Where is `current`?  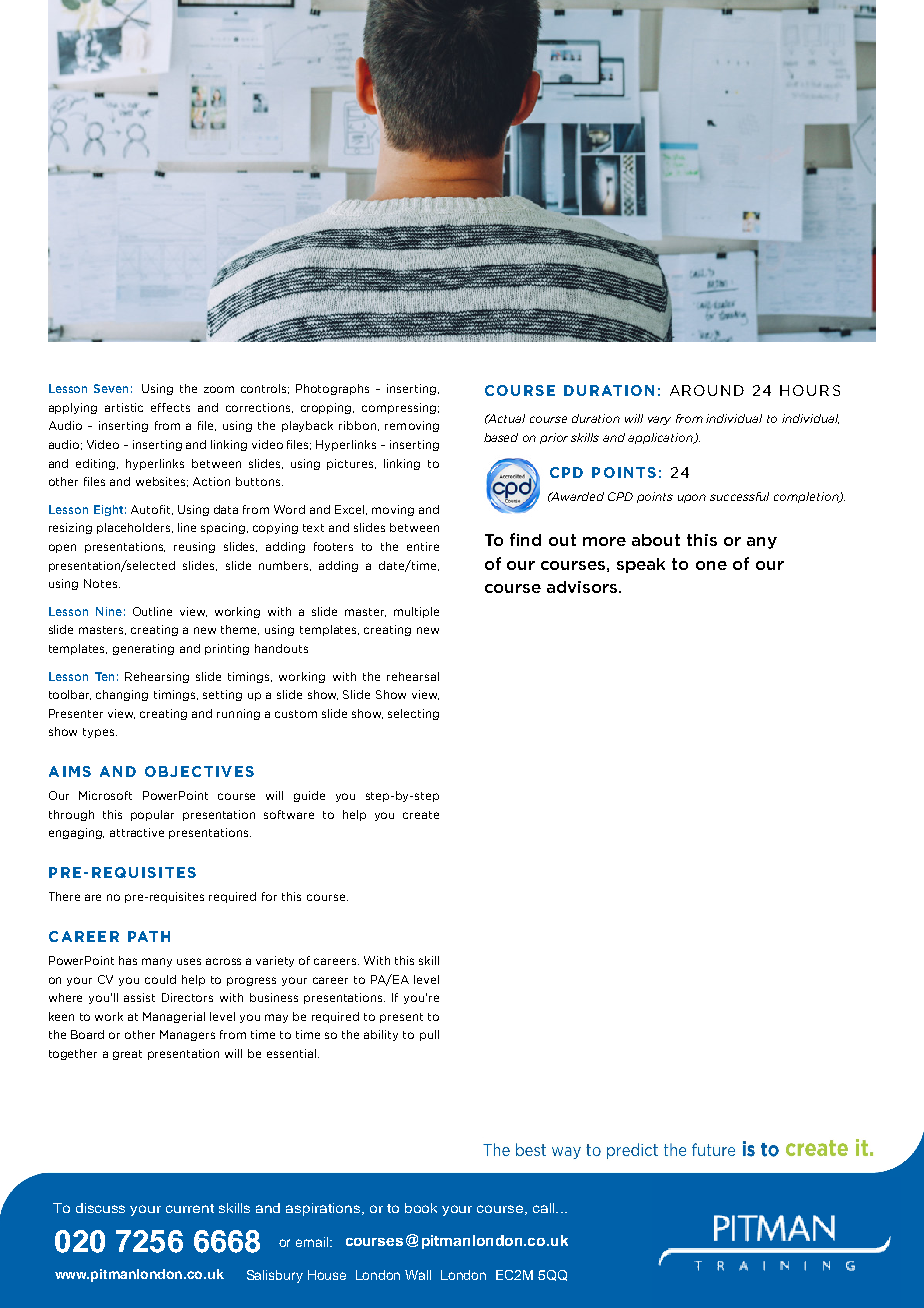 current is located at coordinates (190, 1208).
